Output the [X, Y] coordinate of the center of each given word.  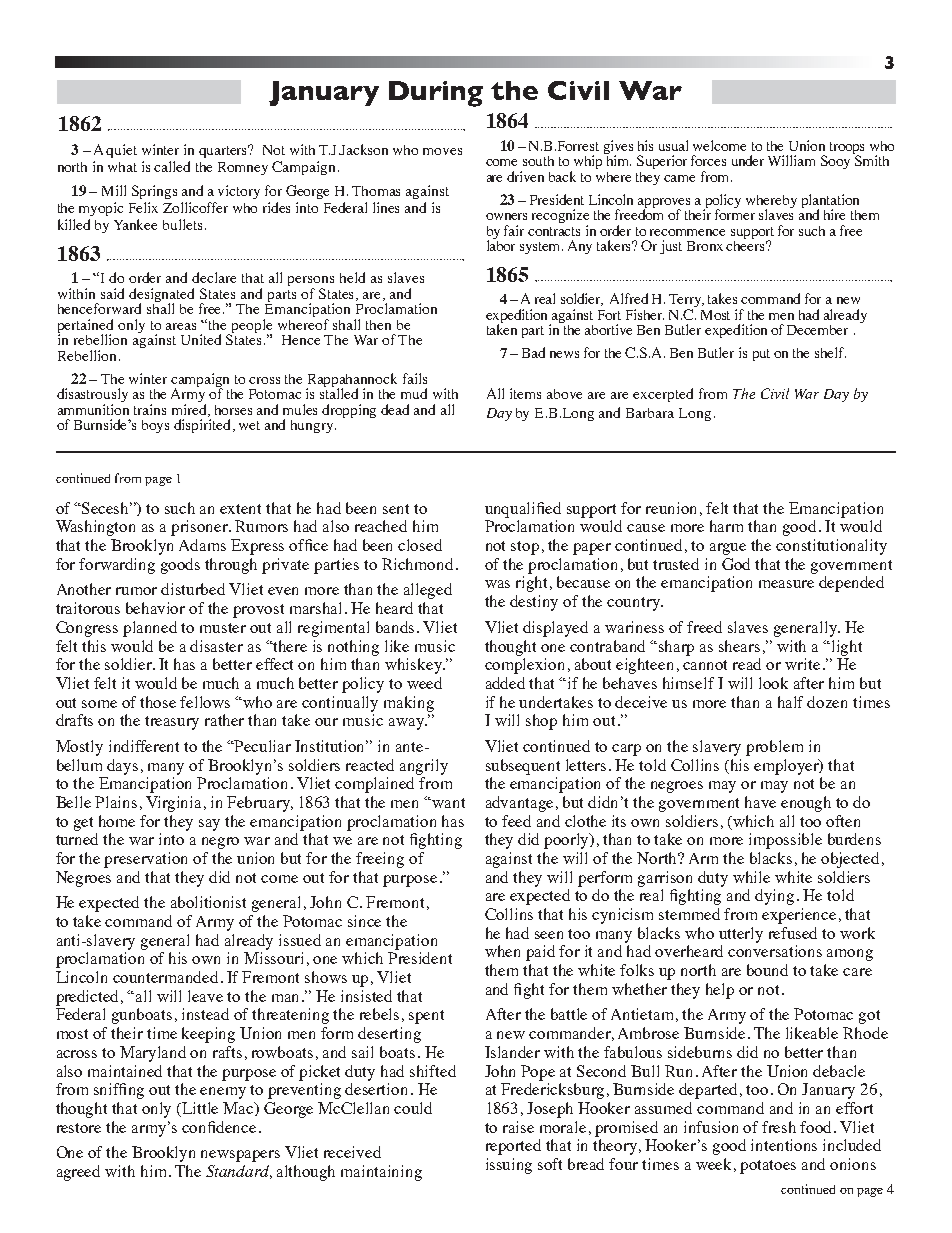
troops [847, 149]
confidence [219, 1127]
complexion [524, 666]
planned [150, 629]
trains [150, 409]
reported [513, 1147]
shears [739, 646]
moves [442, 151]
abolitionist [208, 902]
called [172, 166]
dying [774, 897]
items [525, 393]
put [761, 355]
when [502, 951]
